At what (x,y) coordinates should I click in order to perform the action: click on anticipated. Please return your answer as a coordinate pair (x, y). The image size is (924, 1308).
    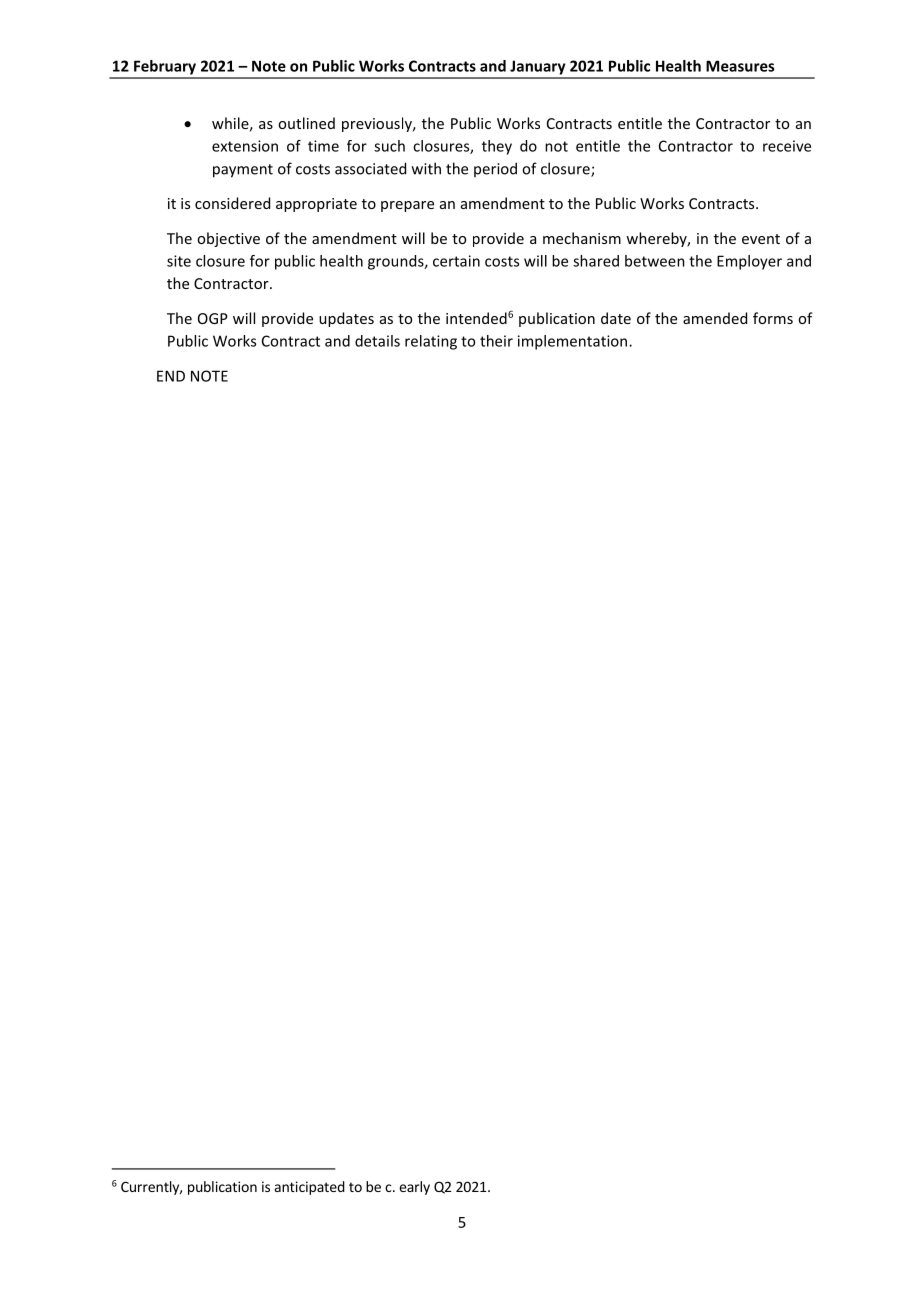
    Looking at the image, I should click on (310, 1188).
